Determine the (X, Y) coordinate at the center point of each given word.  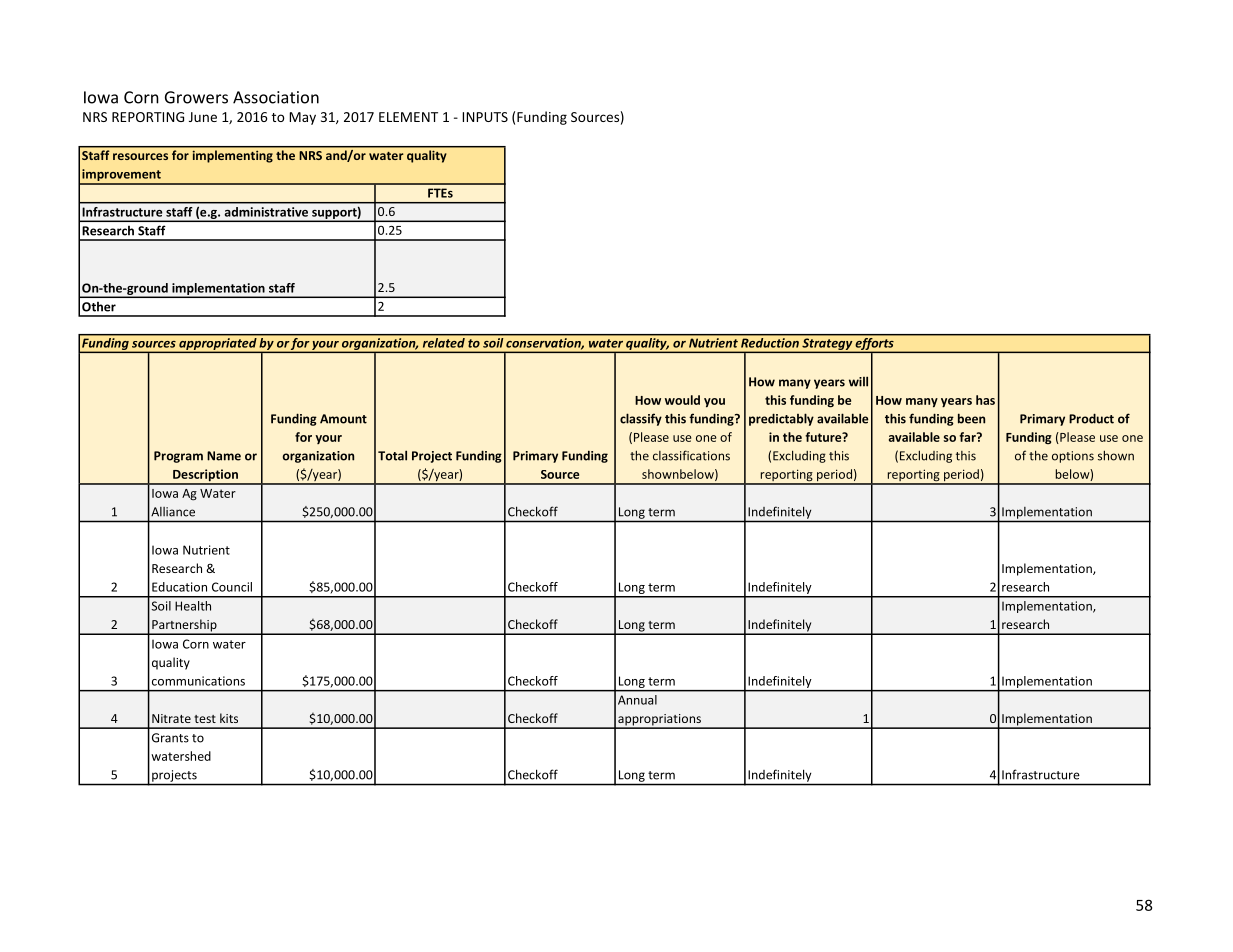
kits (229, 718)
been (971, 418)
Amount (343, 419)
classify (641, 419)
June (203, 117)
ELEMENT (408, 117)
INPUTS (485, 117)
